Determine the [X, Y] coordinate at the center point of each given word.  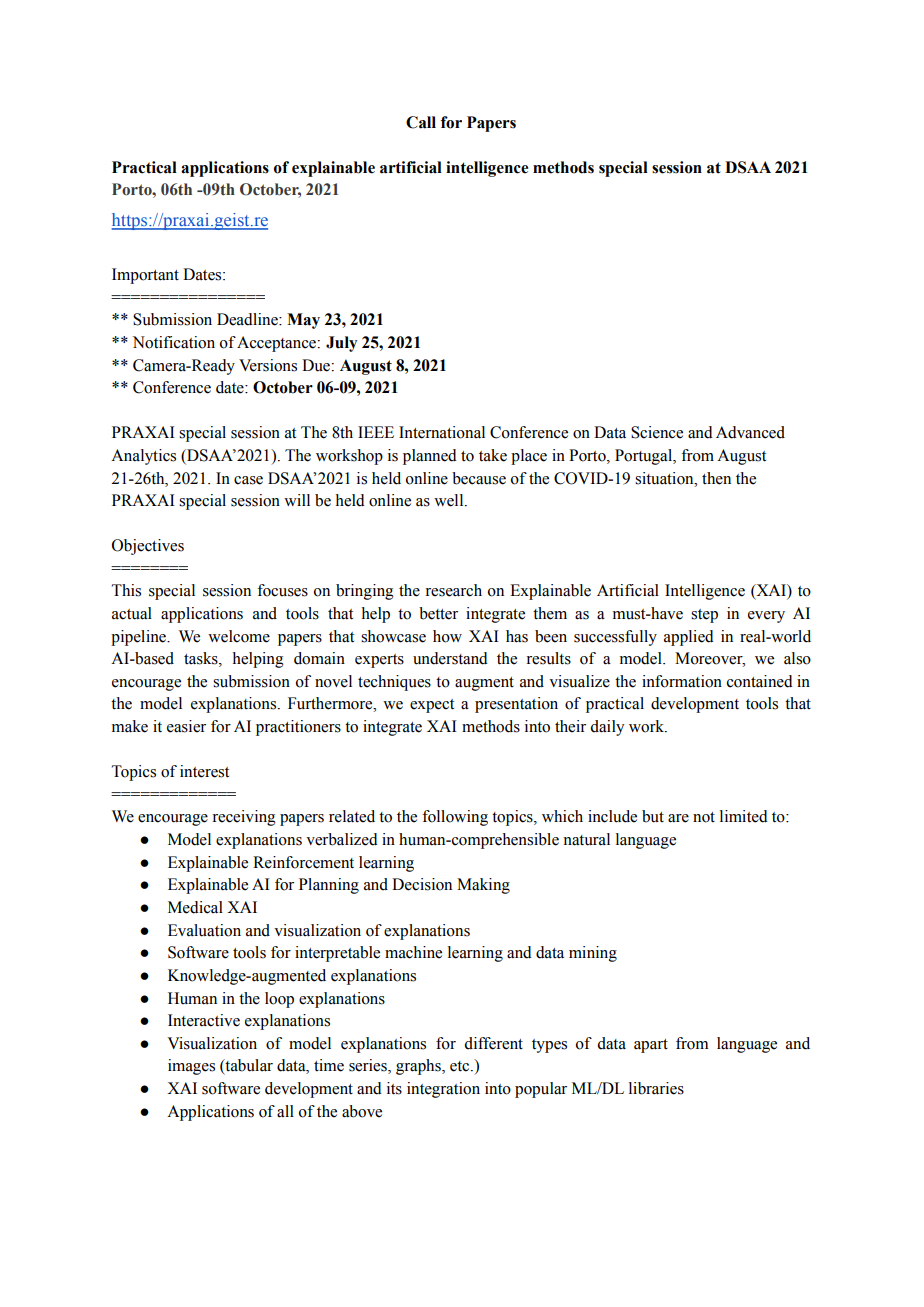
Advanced [750, 432]
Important [145, 276]
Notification [174, 342]
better [438, 613]
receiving [244, 818]
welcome [239, 636]
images [191, 1067]
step [704, 616]
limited [744, 816]
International [442, 432]
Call [421, 122]
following [455, 818]
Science [657, 432]
